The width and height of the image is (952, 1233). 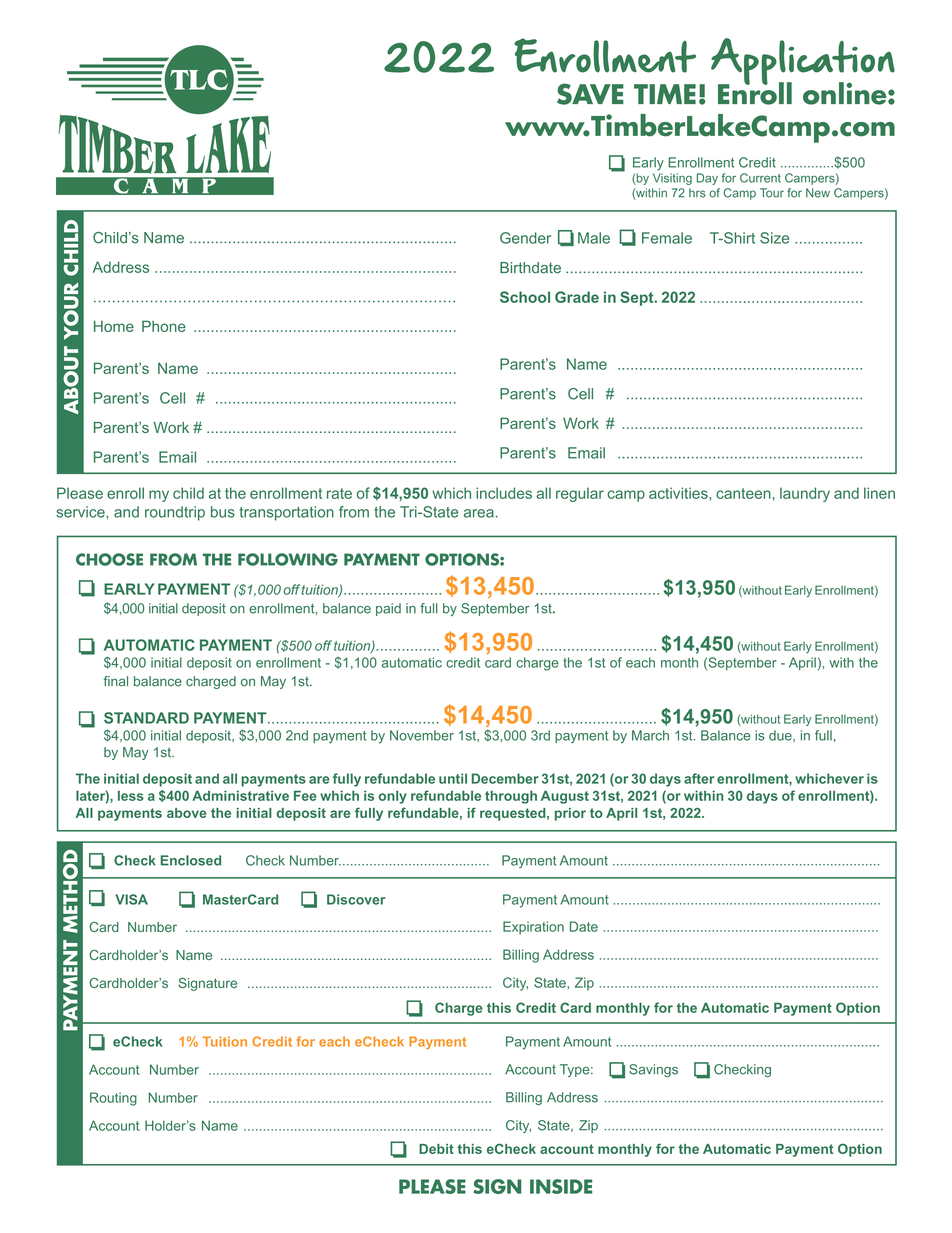 I want to click on Routing, so click(x=113, y=1099).
